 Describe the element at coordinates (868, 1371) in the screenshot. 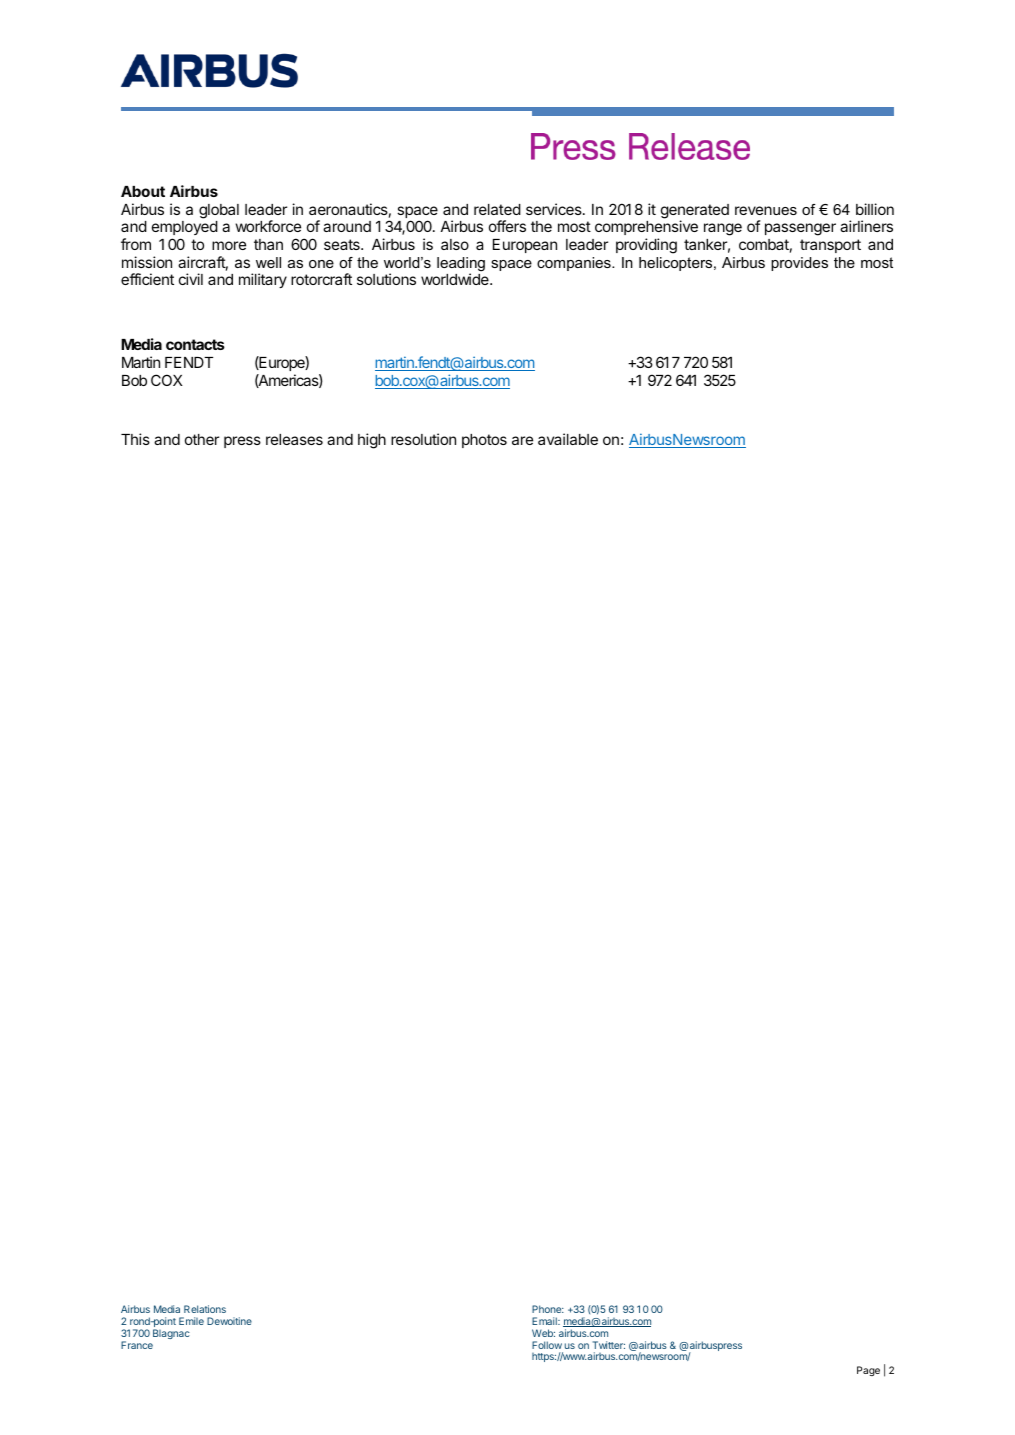

I see `Page` at that location.
